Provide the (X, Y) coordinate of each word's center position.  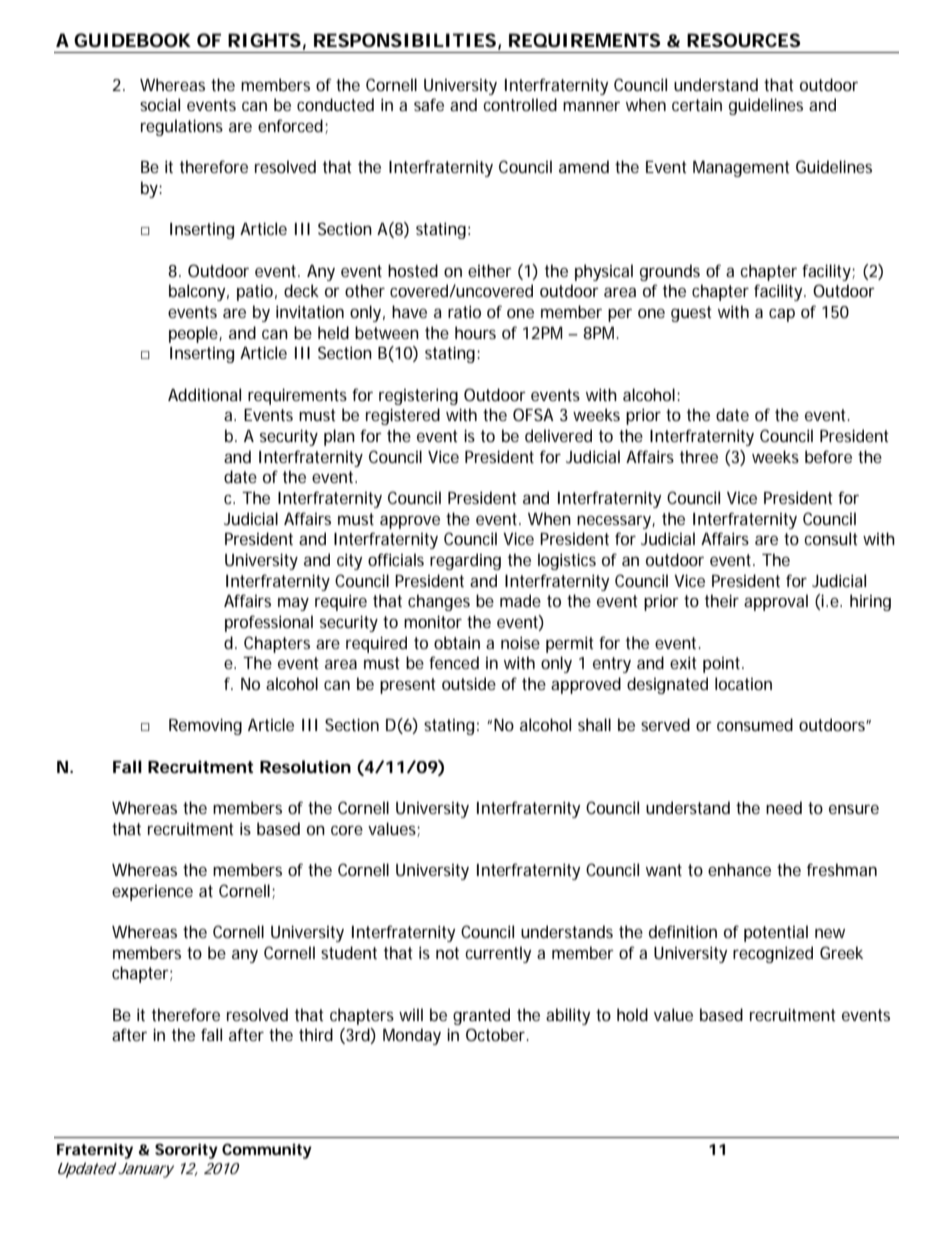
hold (632, 1014)
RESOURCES (743, 40)
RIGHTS (264, 40)
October (497, 1034)
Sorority (186, 1151)
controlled (520, 104)
